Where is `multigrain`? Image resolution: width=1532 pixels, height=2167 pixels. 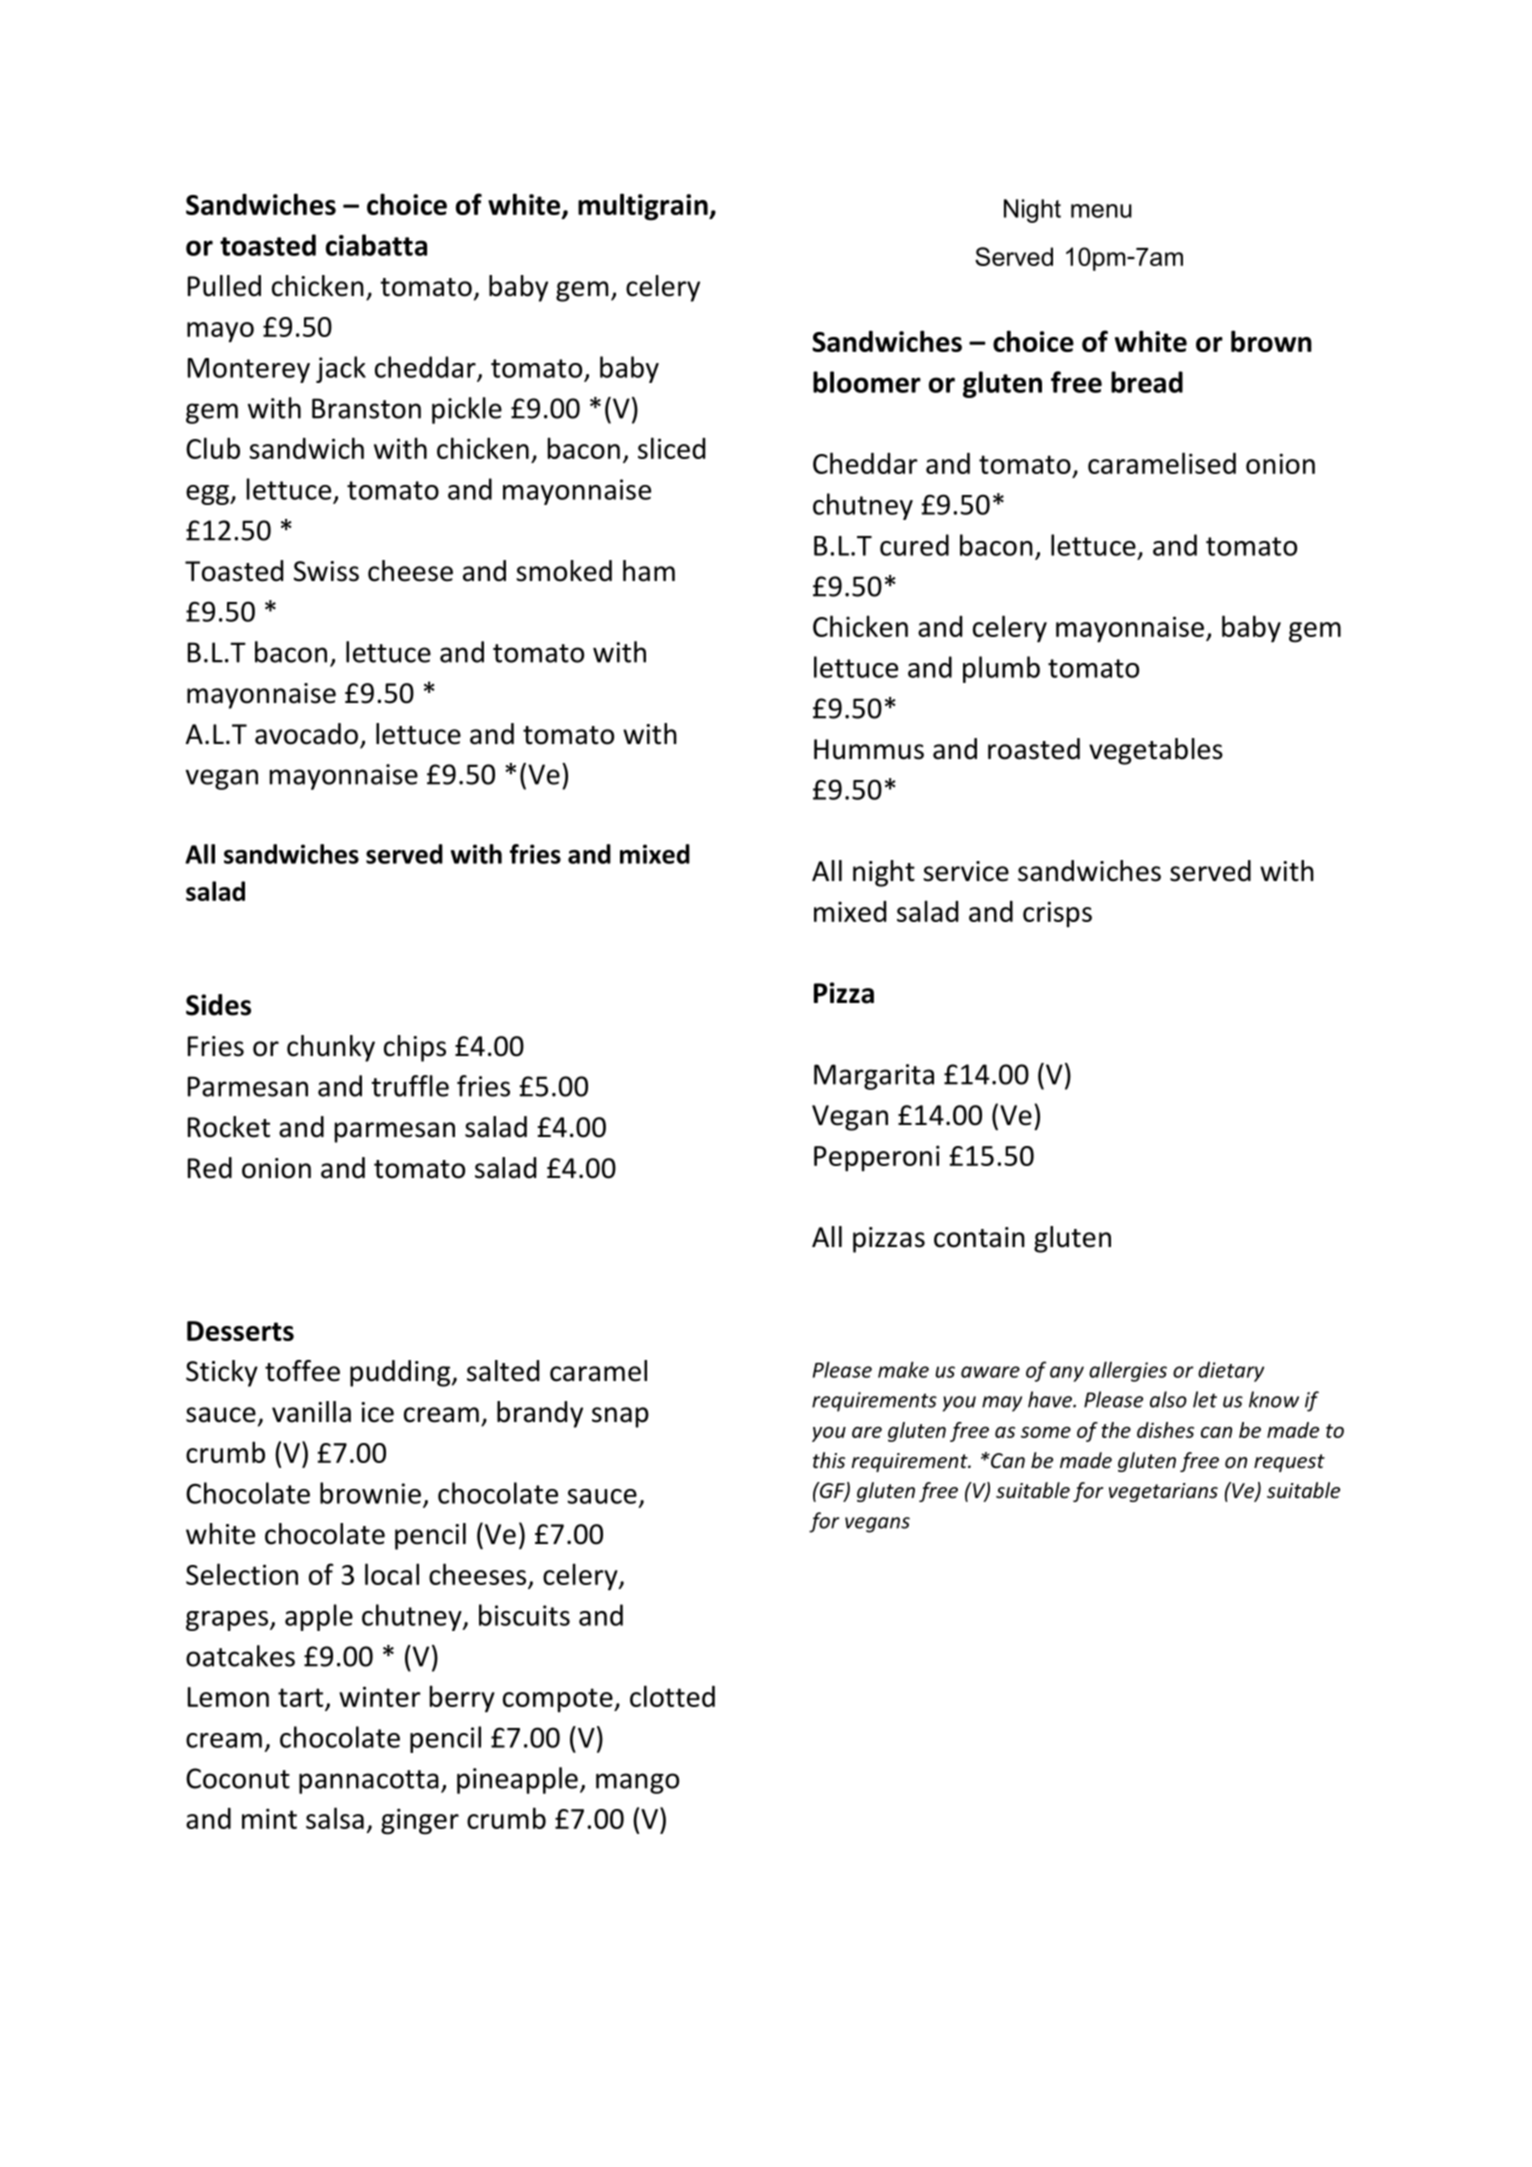 multigrain is located at coordinates (644, 207).
